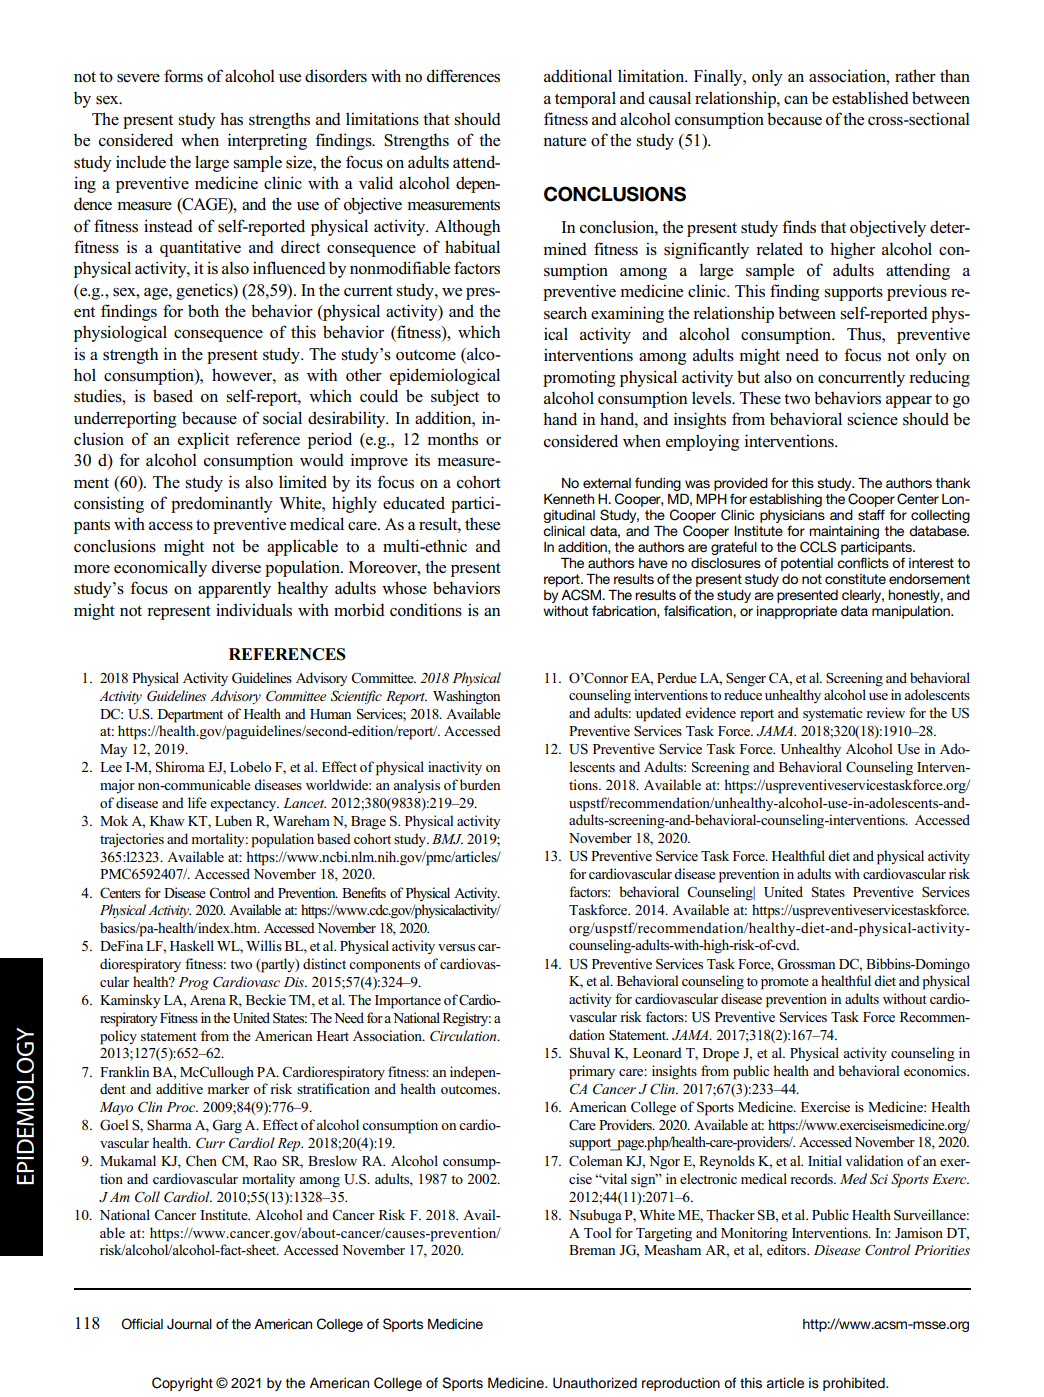 This screenshot has height=1397, width=1044. I want to click on science, so click(872, 419).
